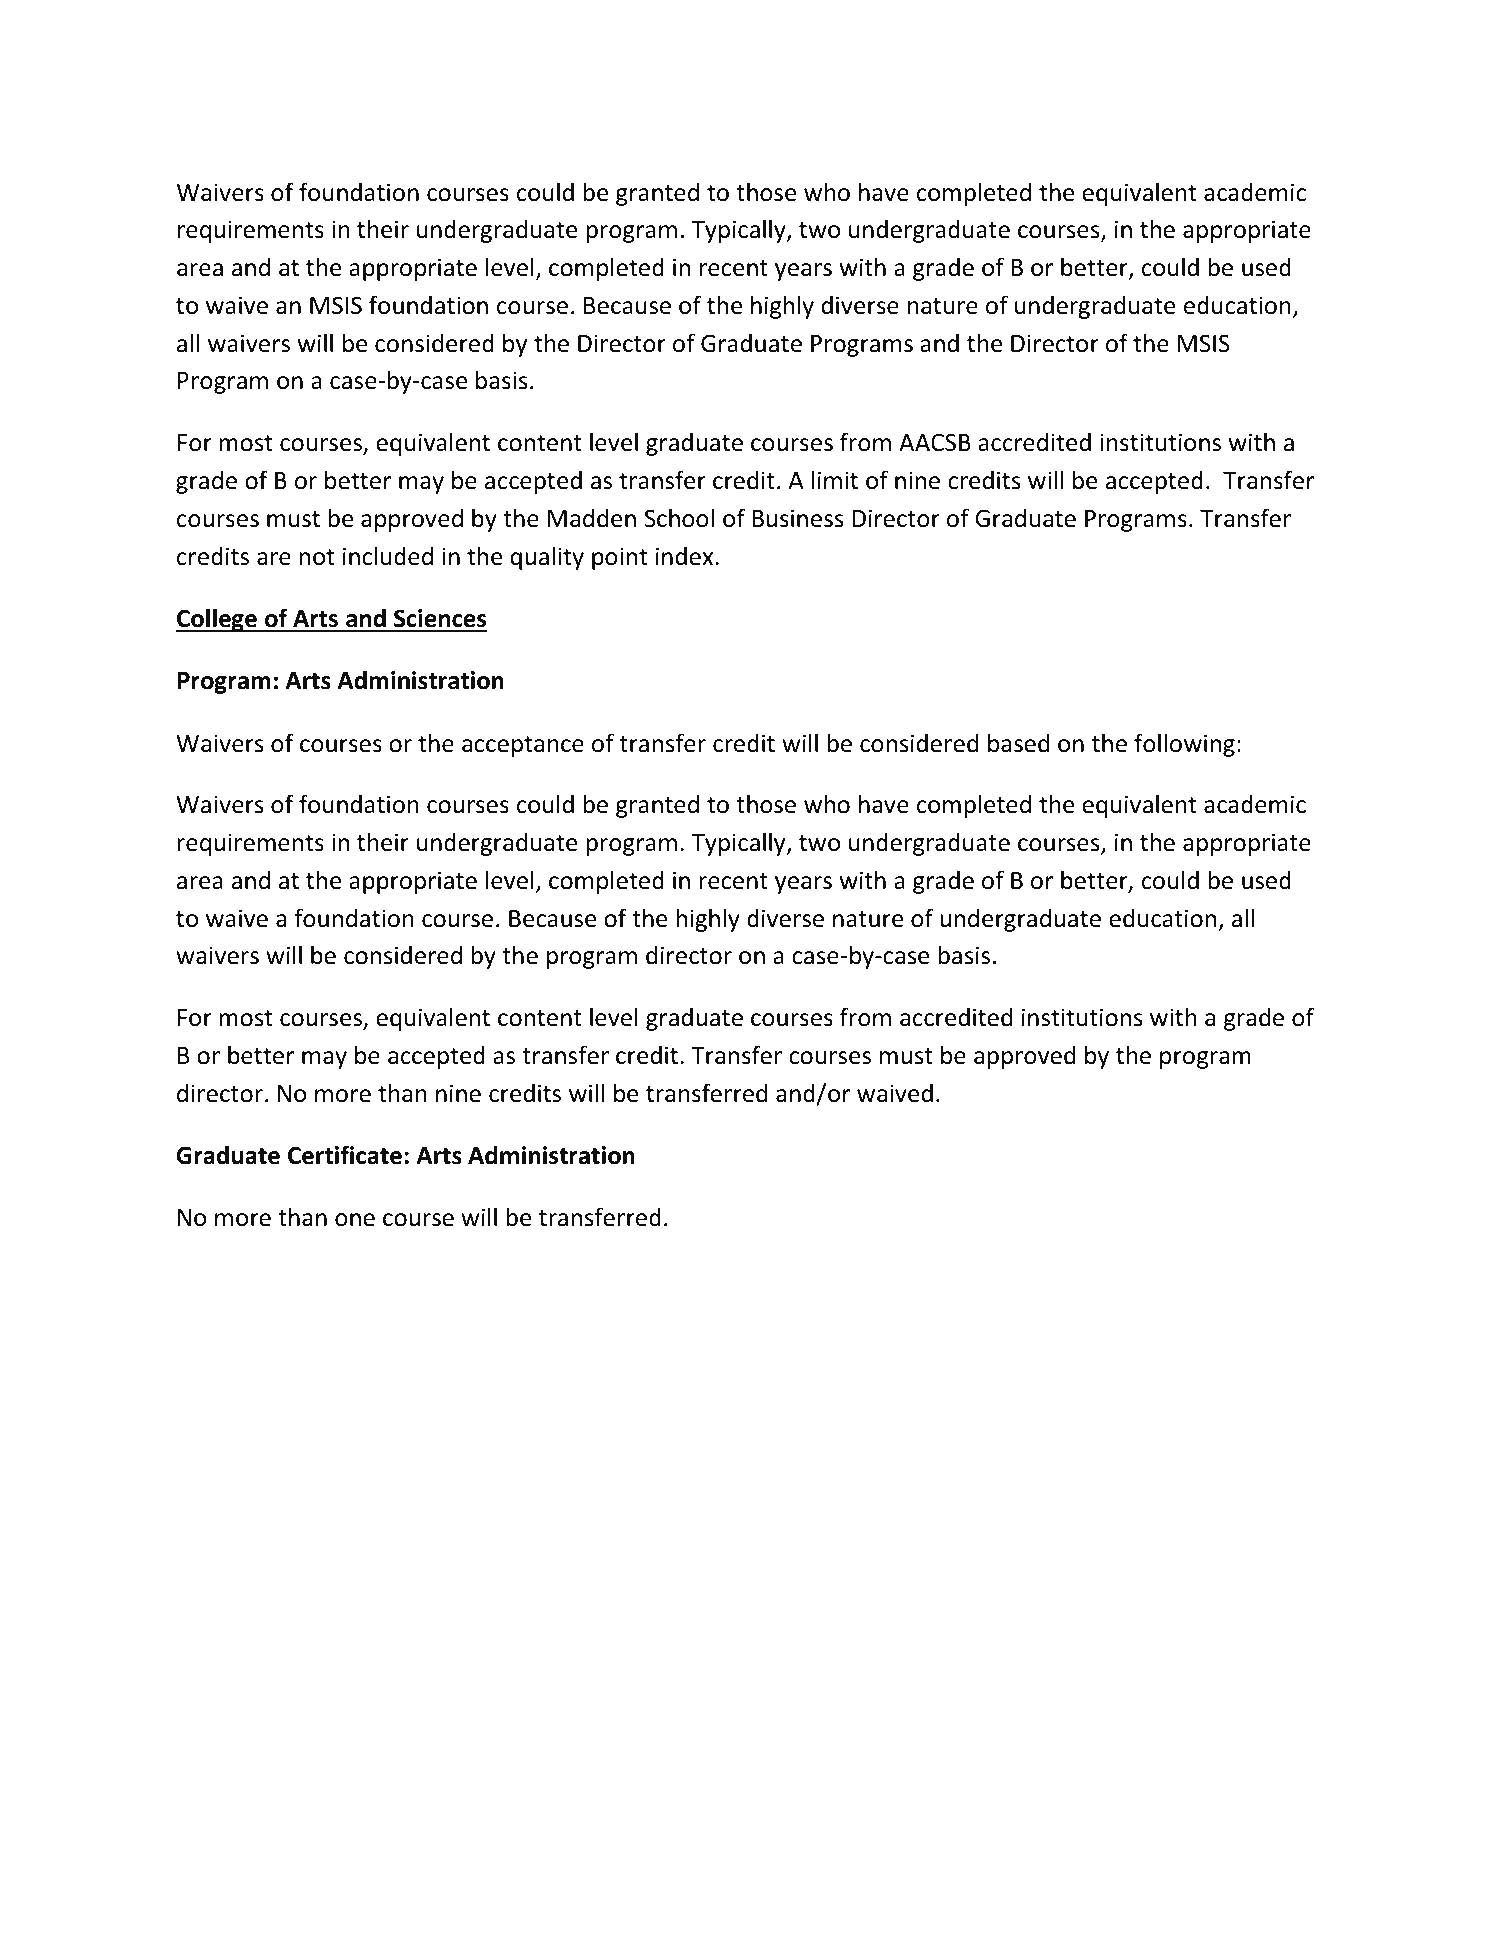  Describe the element at coordinates (355, 1220) in the screenshot. I see `one` at that location.
